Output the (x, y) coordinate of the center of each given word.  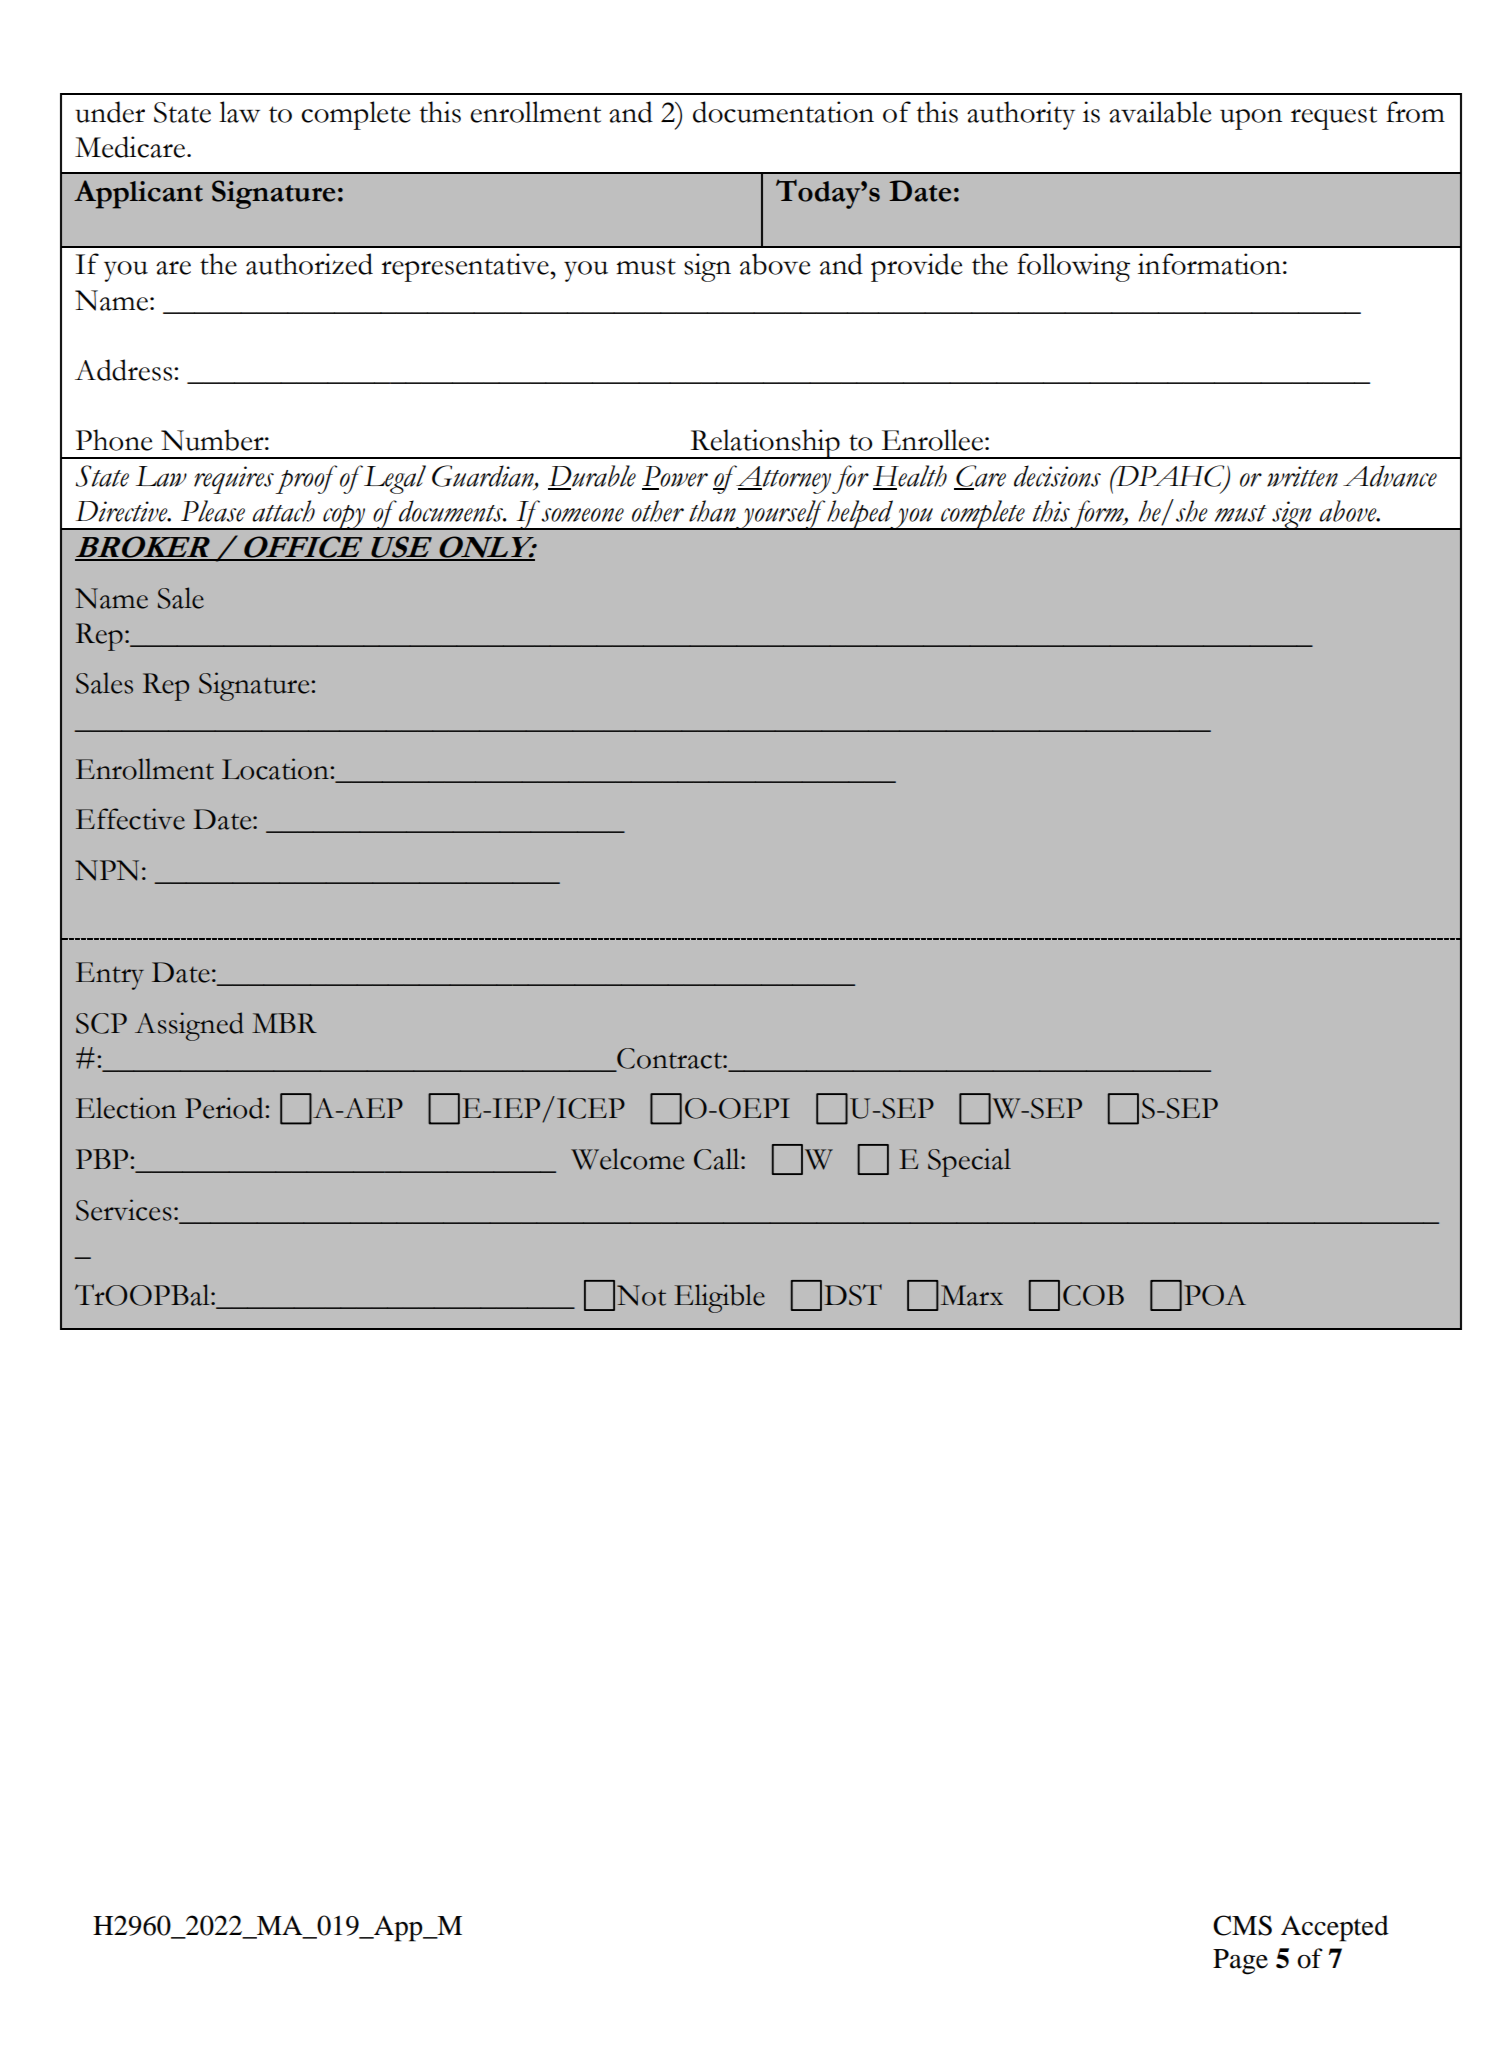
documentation (783, 112)
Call (718, 1159)
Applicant (138, 194)
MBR (284, 1023)
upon (1251, 119)
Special (969, 1162)
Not (641, 1295)
